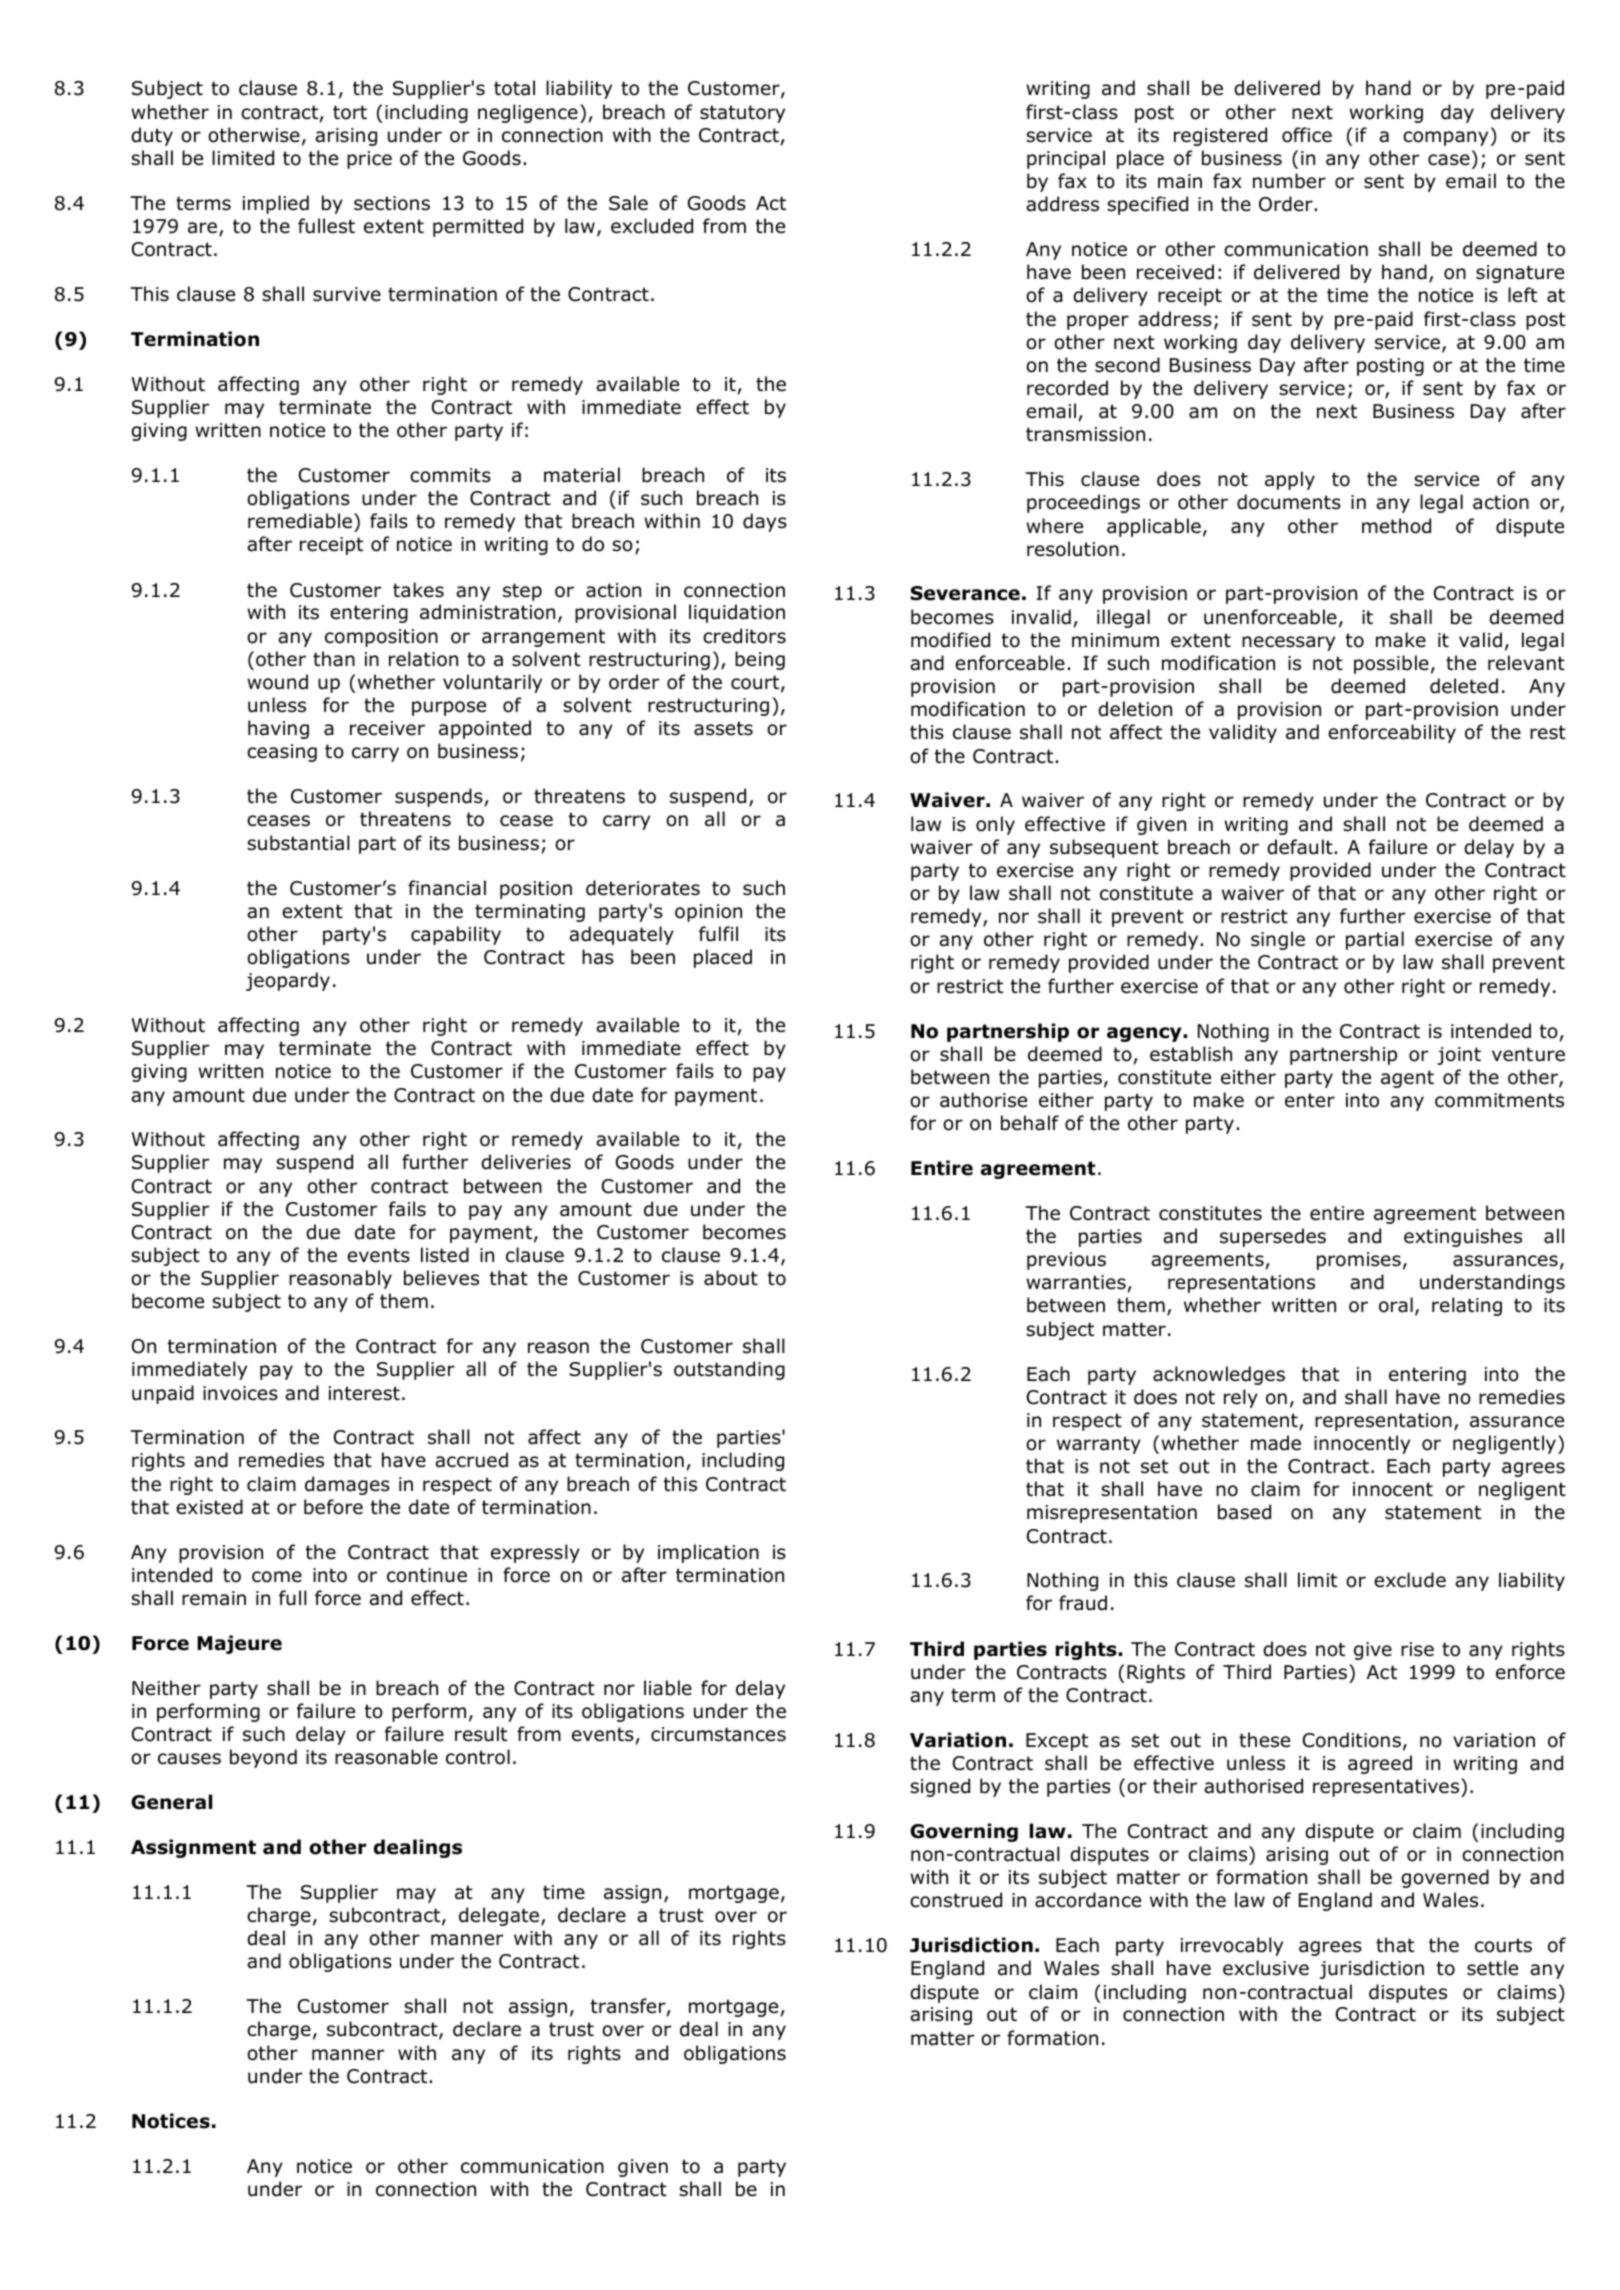 Image resolution: width=1620 pixels, height=2290 pixels. Describe the element at coordinates (742, 114) in the screenshot. I see `statutory` at that location.
